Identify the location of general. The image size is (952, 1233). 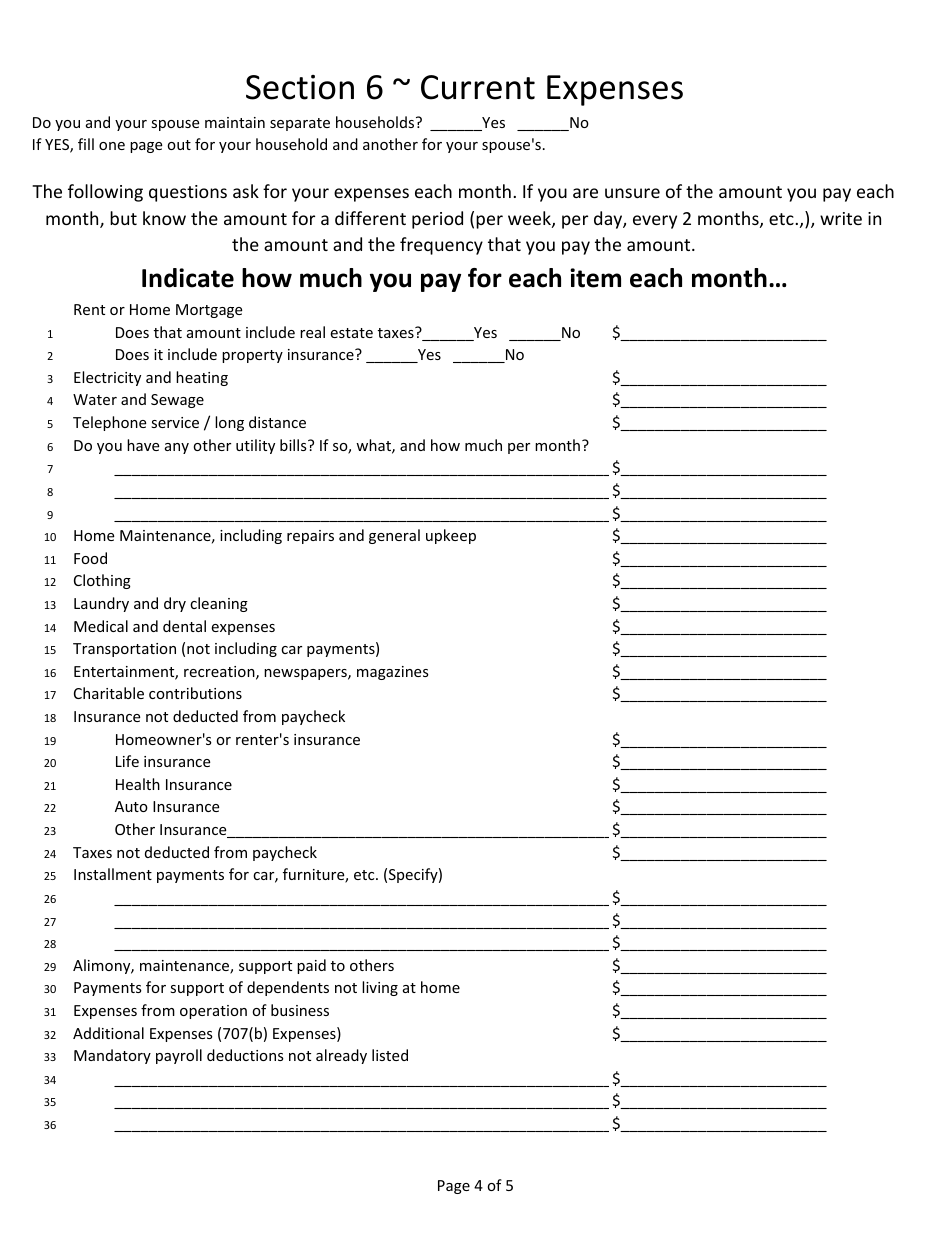
(394, 536).
